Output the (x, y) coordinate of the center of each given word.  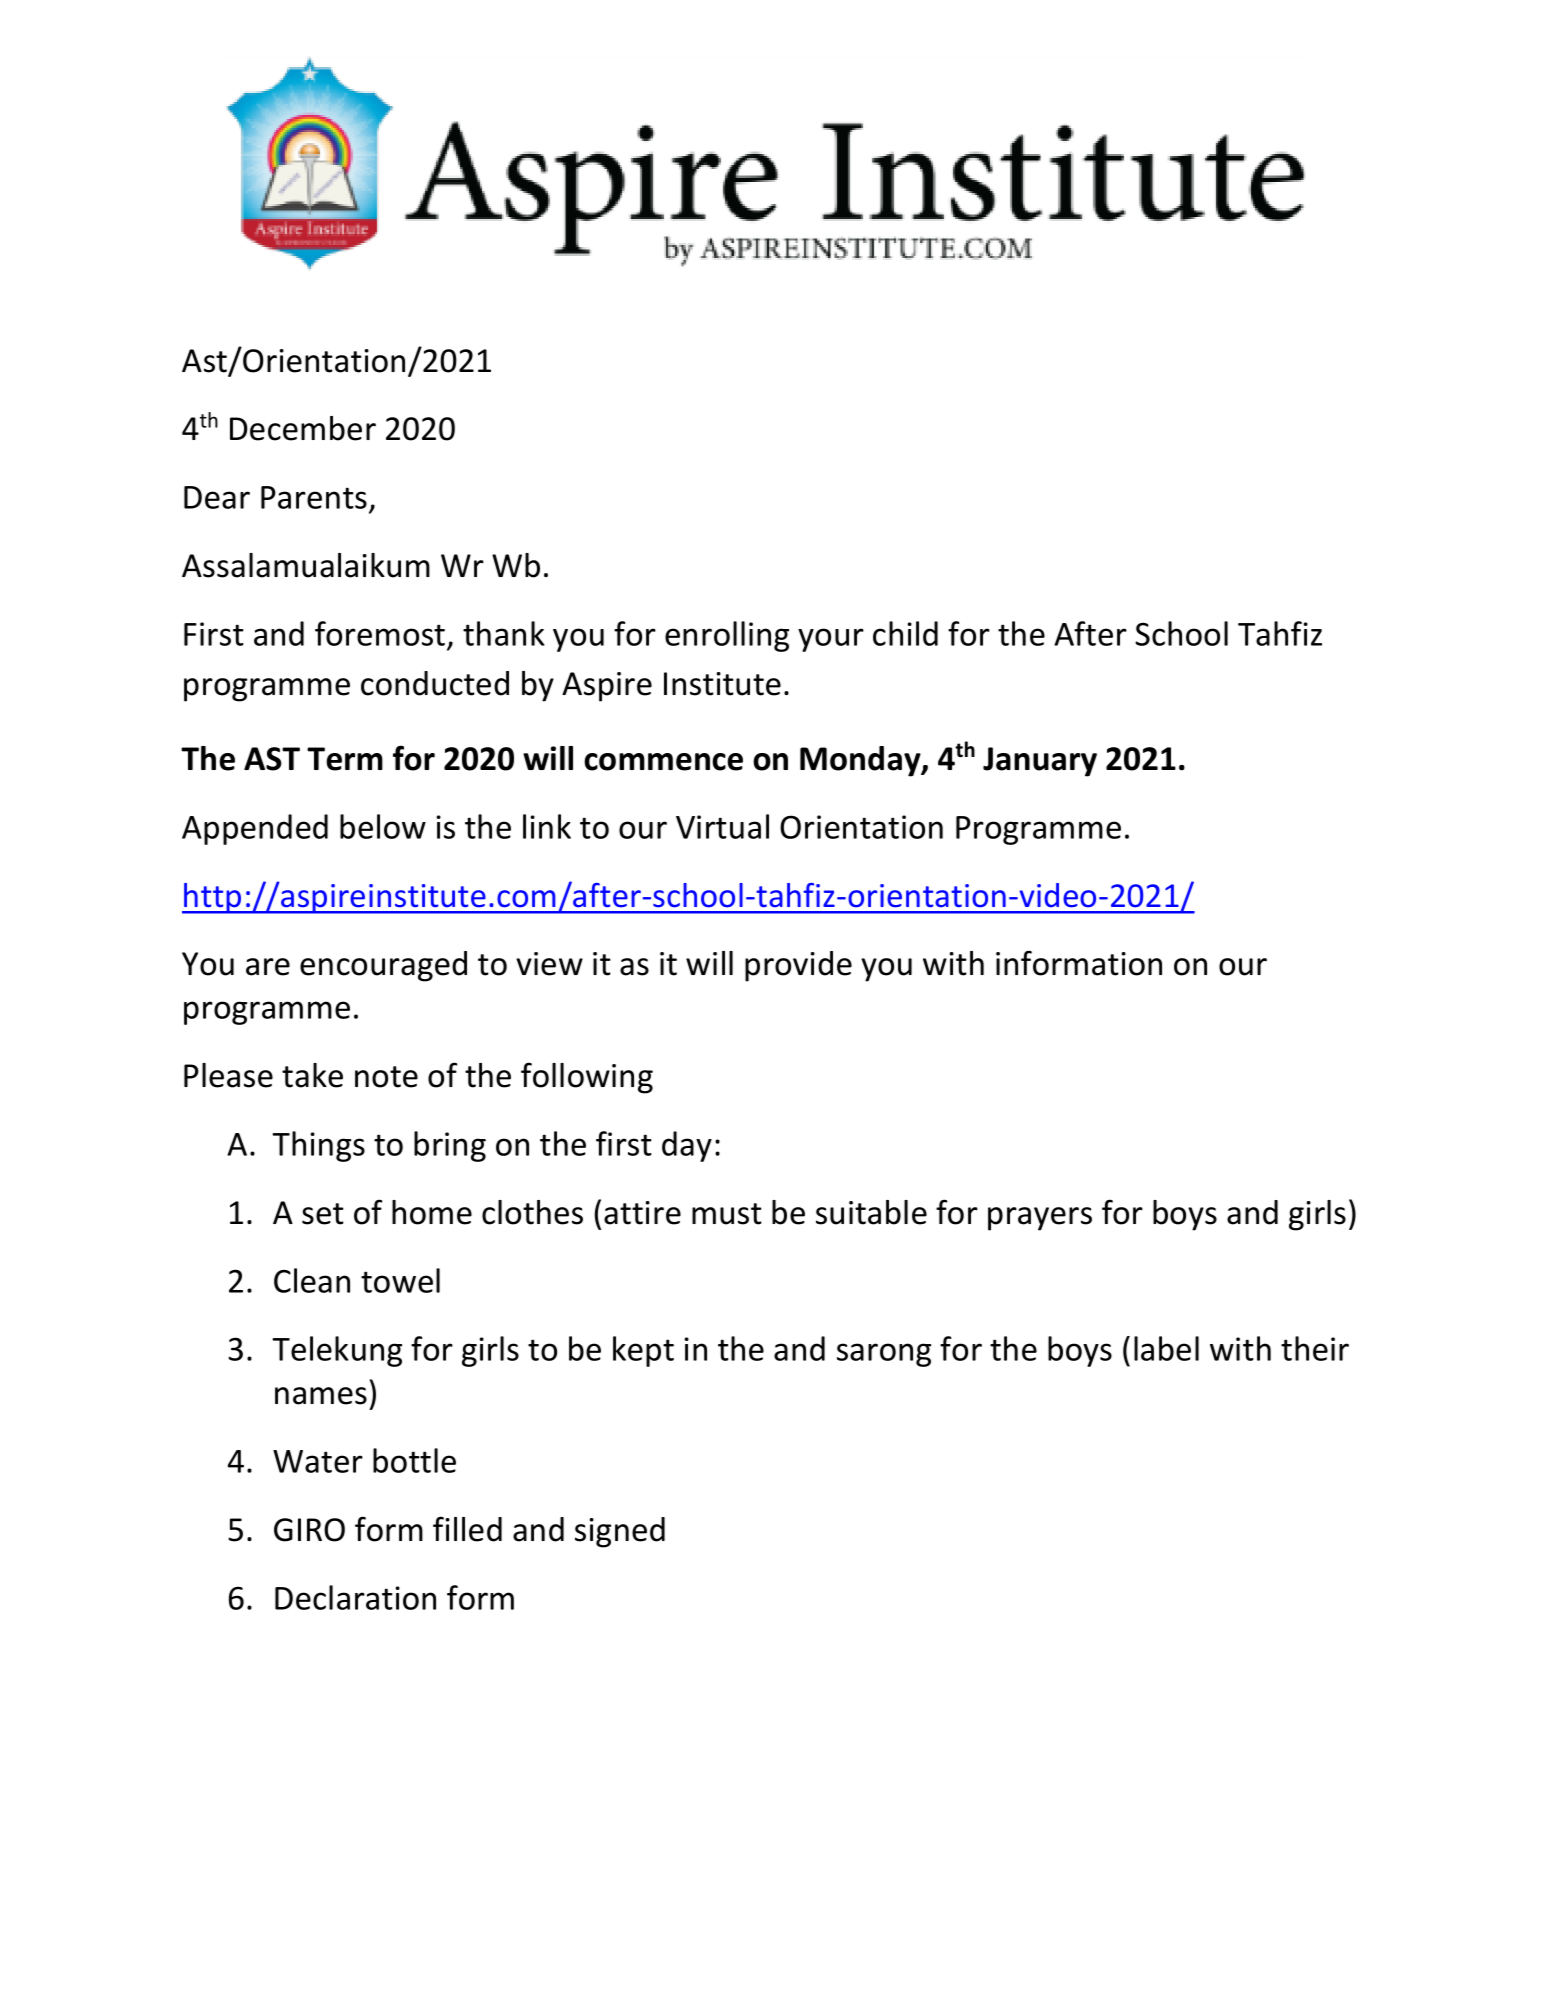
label (1166, 1348)
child (905, 633)
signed (620, 1532)
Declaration (355, 1597)
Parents (314, 497)
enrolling (727, 636)
